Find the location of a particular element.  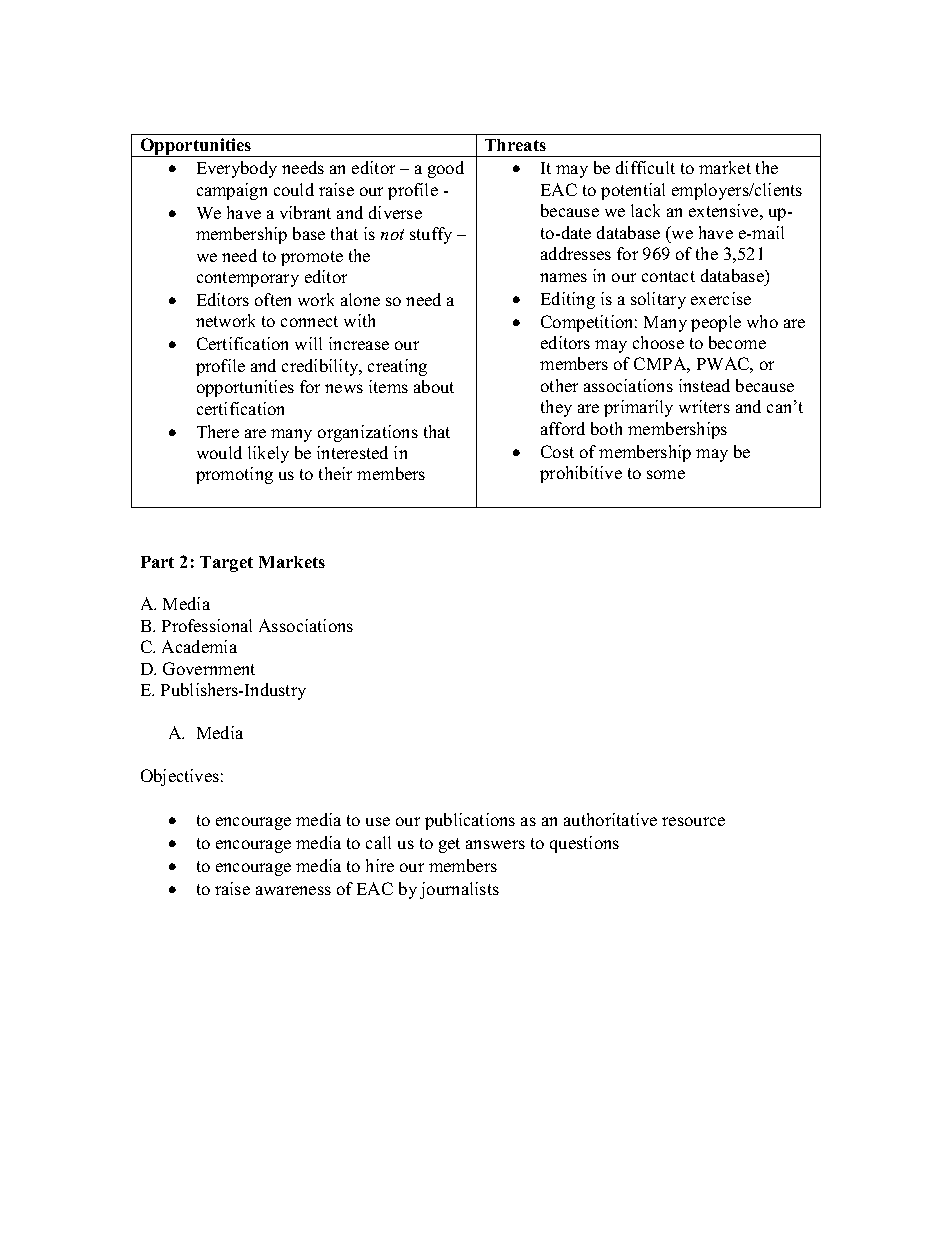

resource is located at coordinates (693, 821).
